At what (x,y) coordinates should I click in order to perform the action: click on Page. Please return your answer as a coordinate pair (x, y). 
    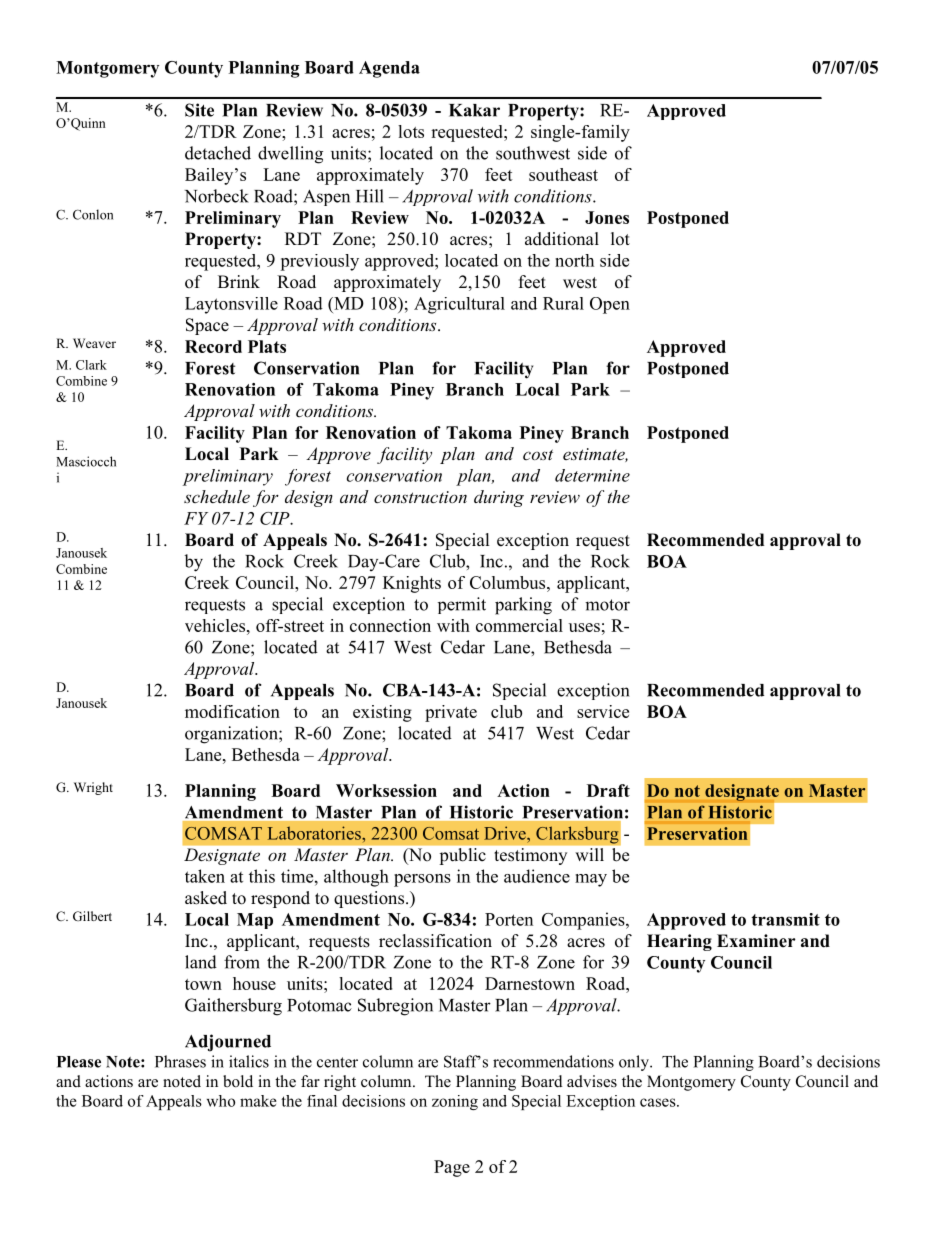
    Looking at the image, I should click on (452, 1168).
